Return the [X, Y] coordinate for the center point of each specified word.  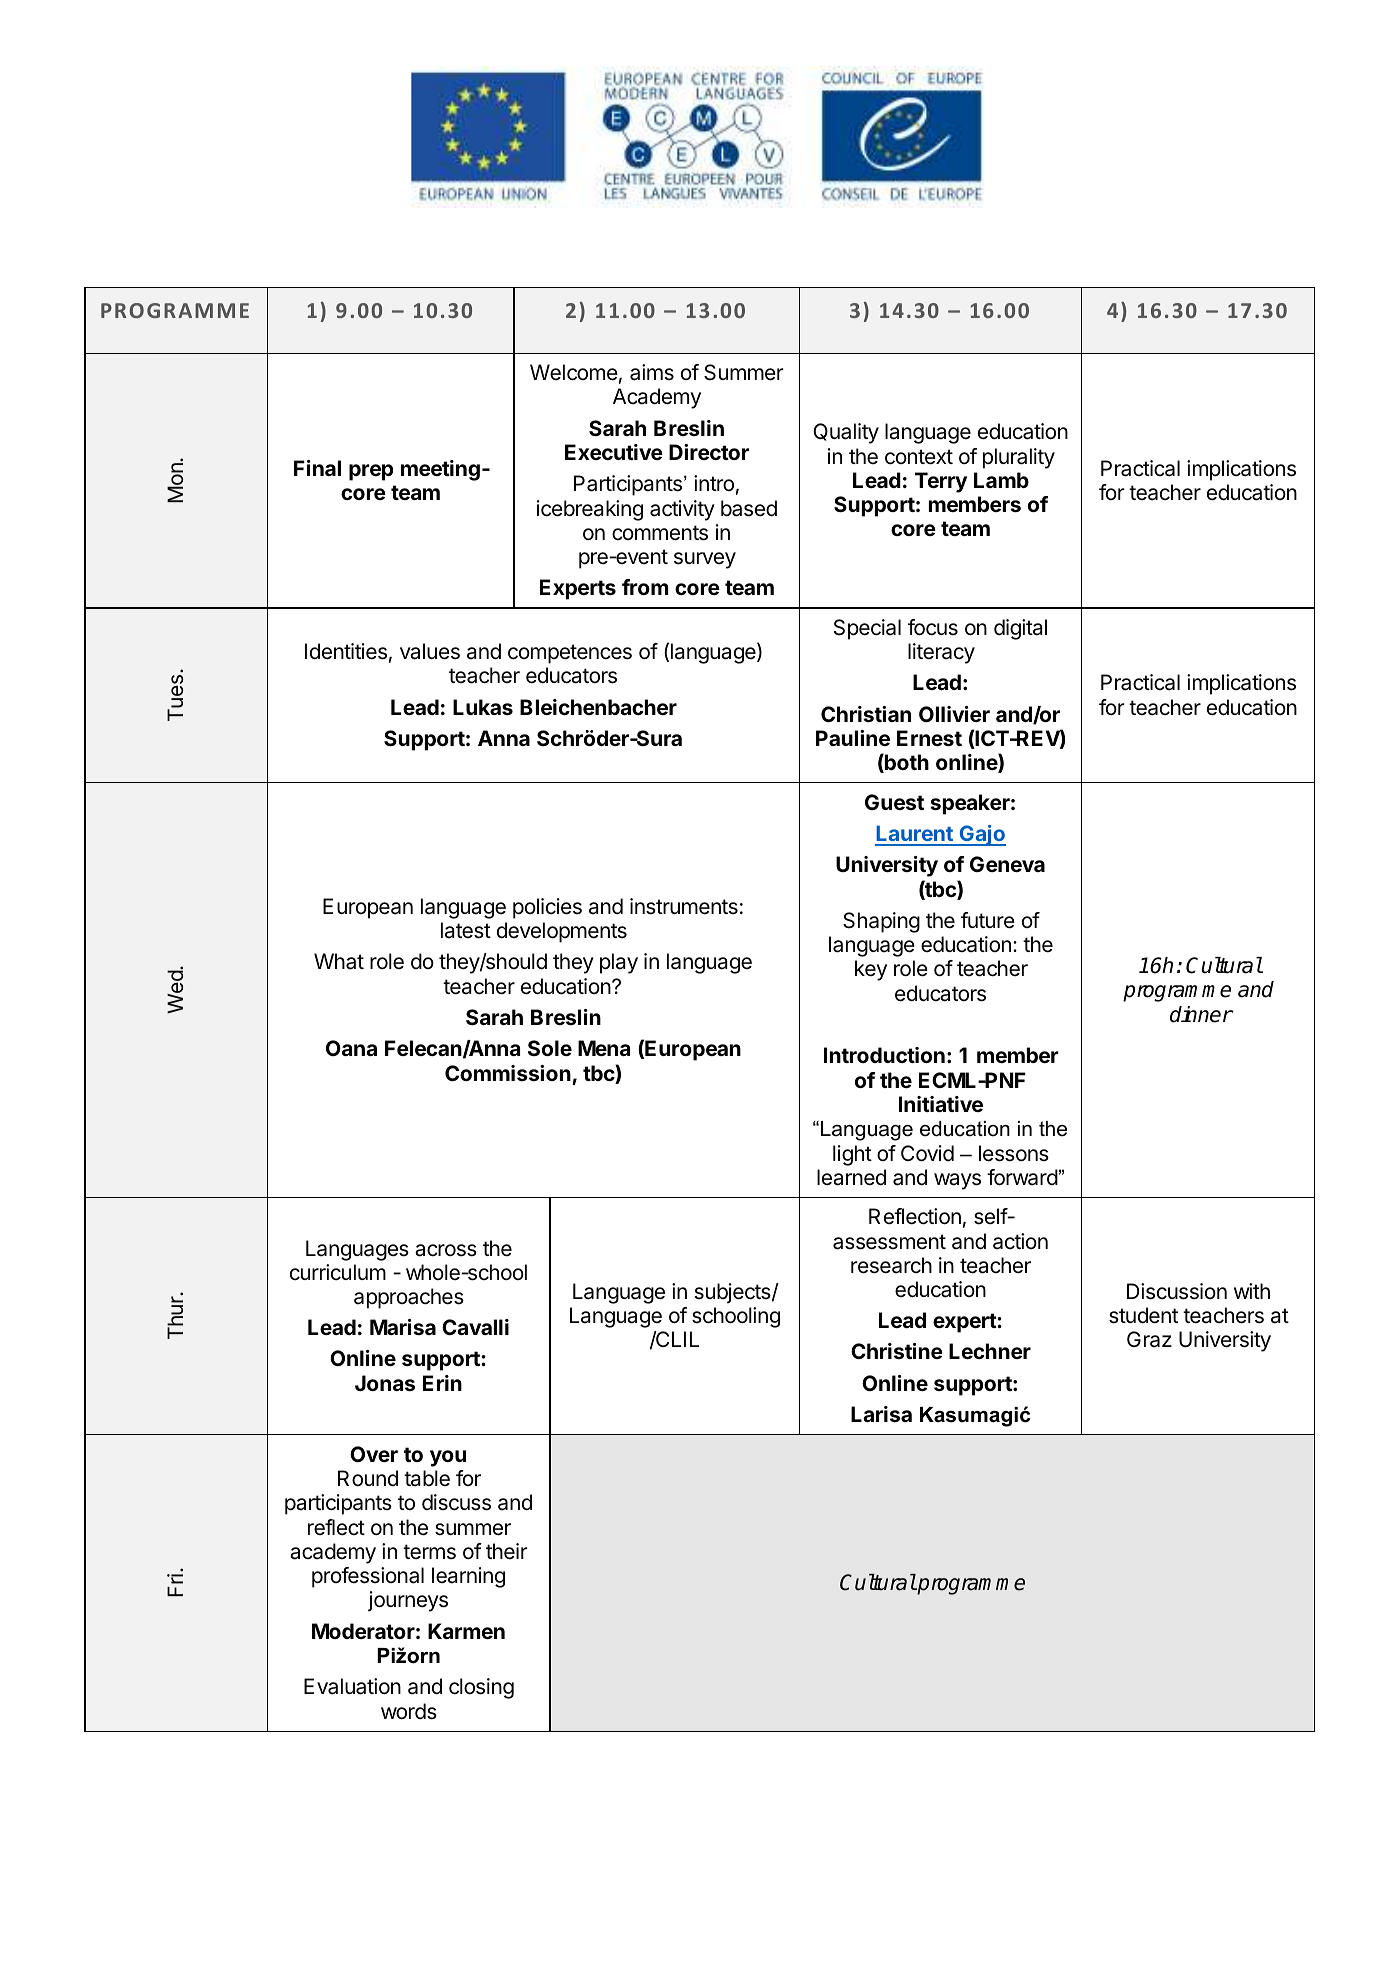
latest [466, 930]
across [446, 1250]
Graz [1149, 1339]
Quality [846, 433]
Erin [442, 1383]
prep [371, 472]
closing [481, 1688]
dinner [1201, 1014]
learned [851, 1177]
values [430, 651]
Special [867, 629]
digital [1020, 629]
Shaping [881, 922]
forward [1022, 1177]
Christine [897, 1351]
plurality [1019, 458]
